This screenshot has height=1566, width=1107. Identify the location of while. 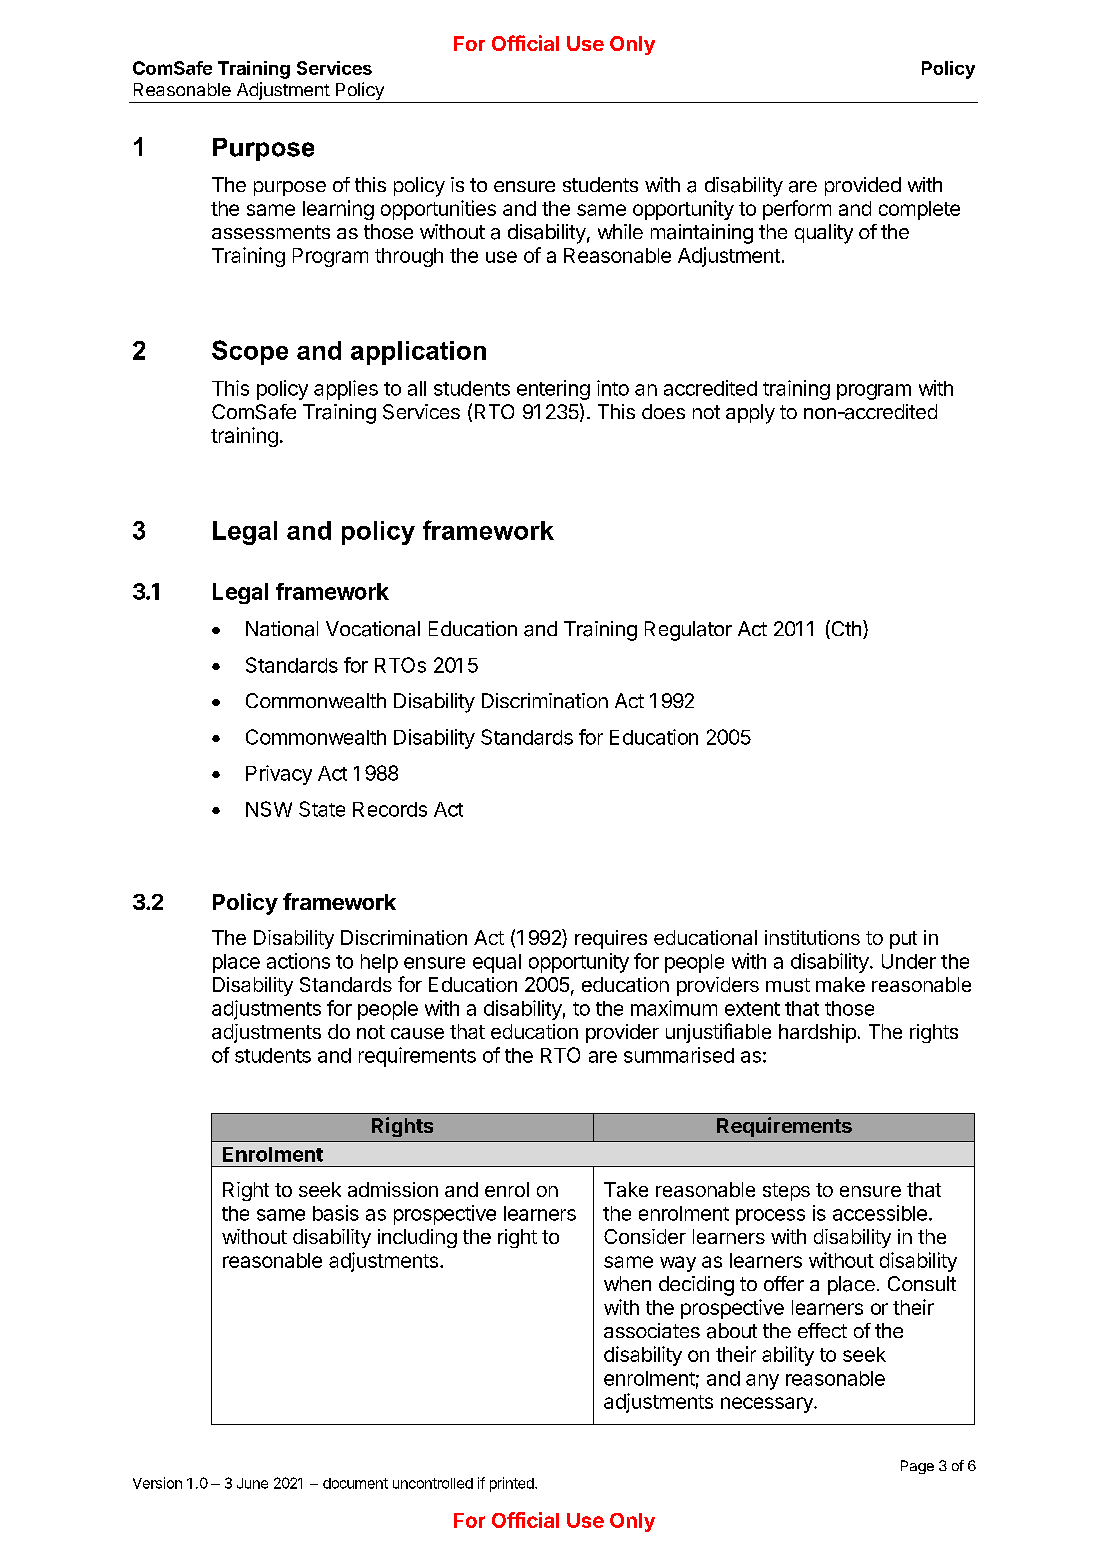
(620, 231).
